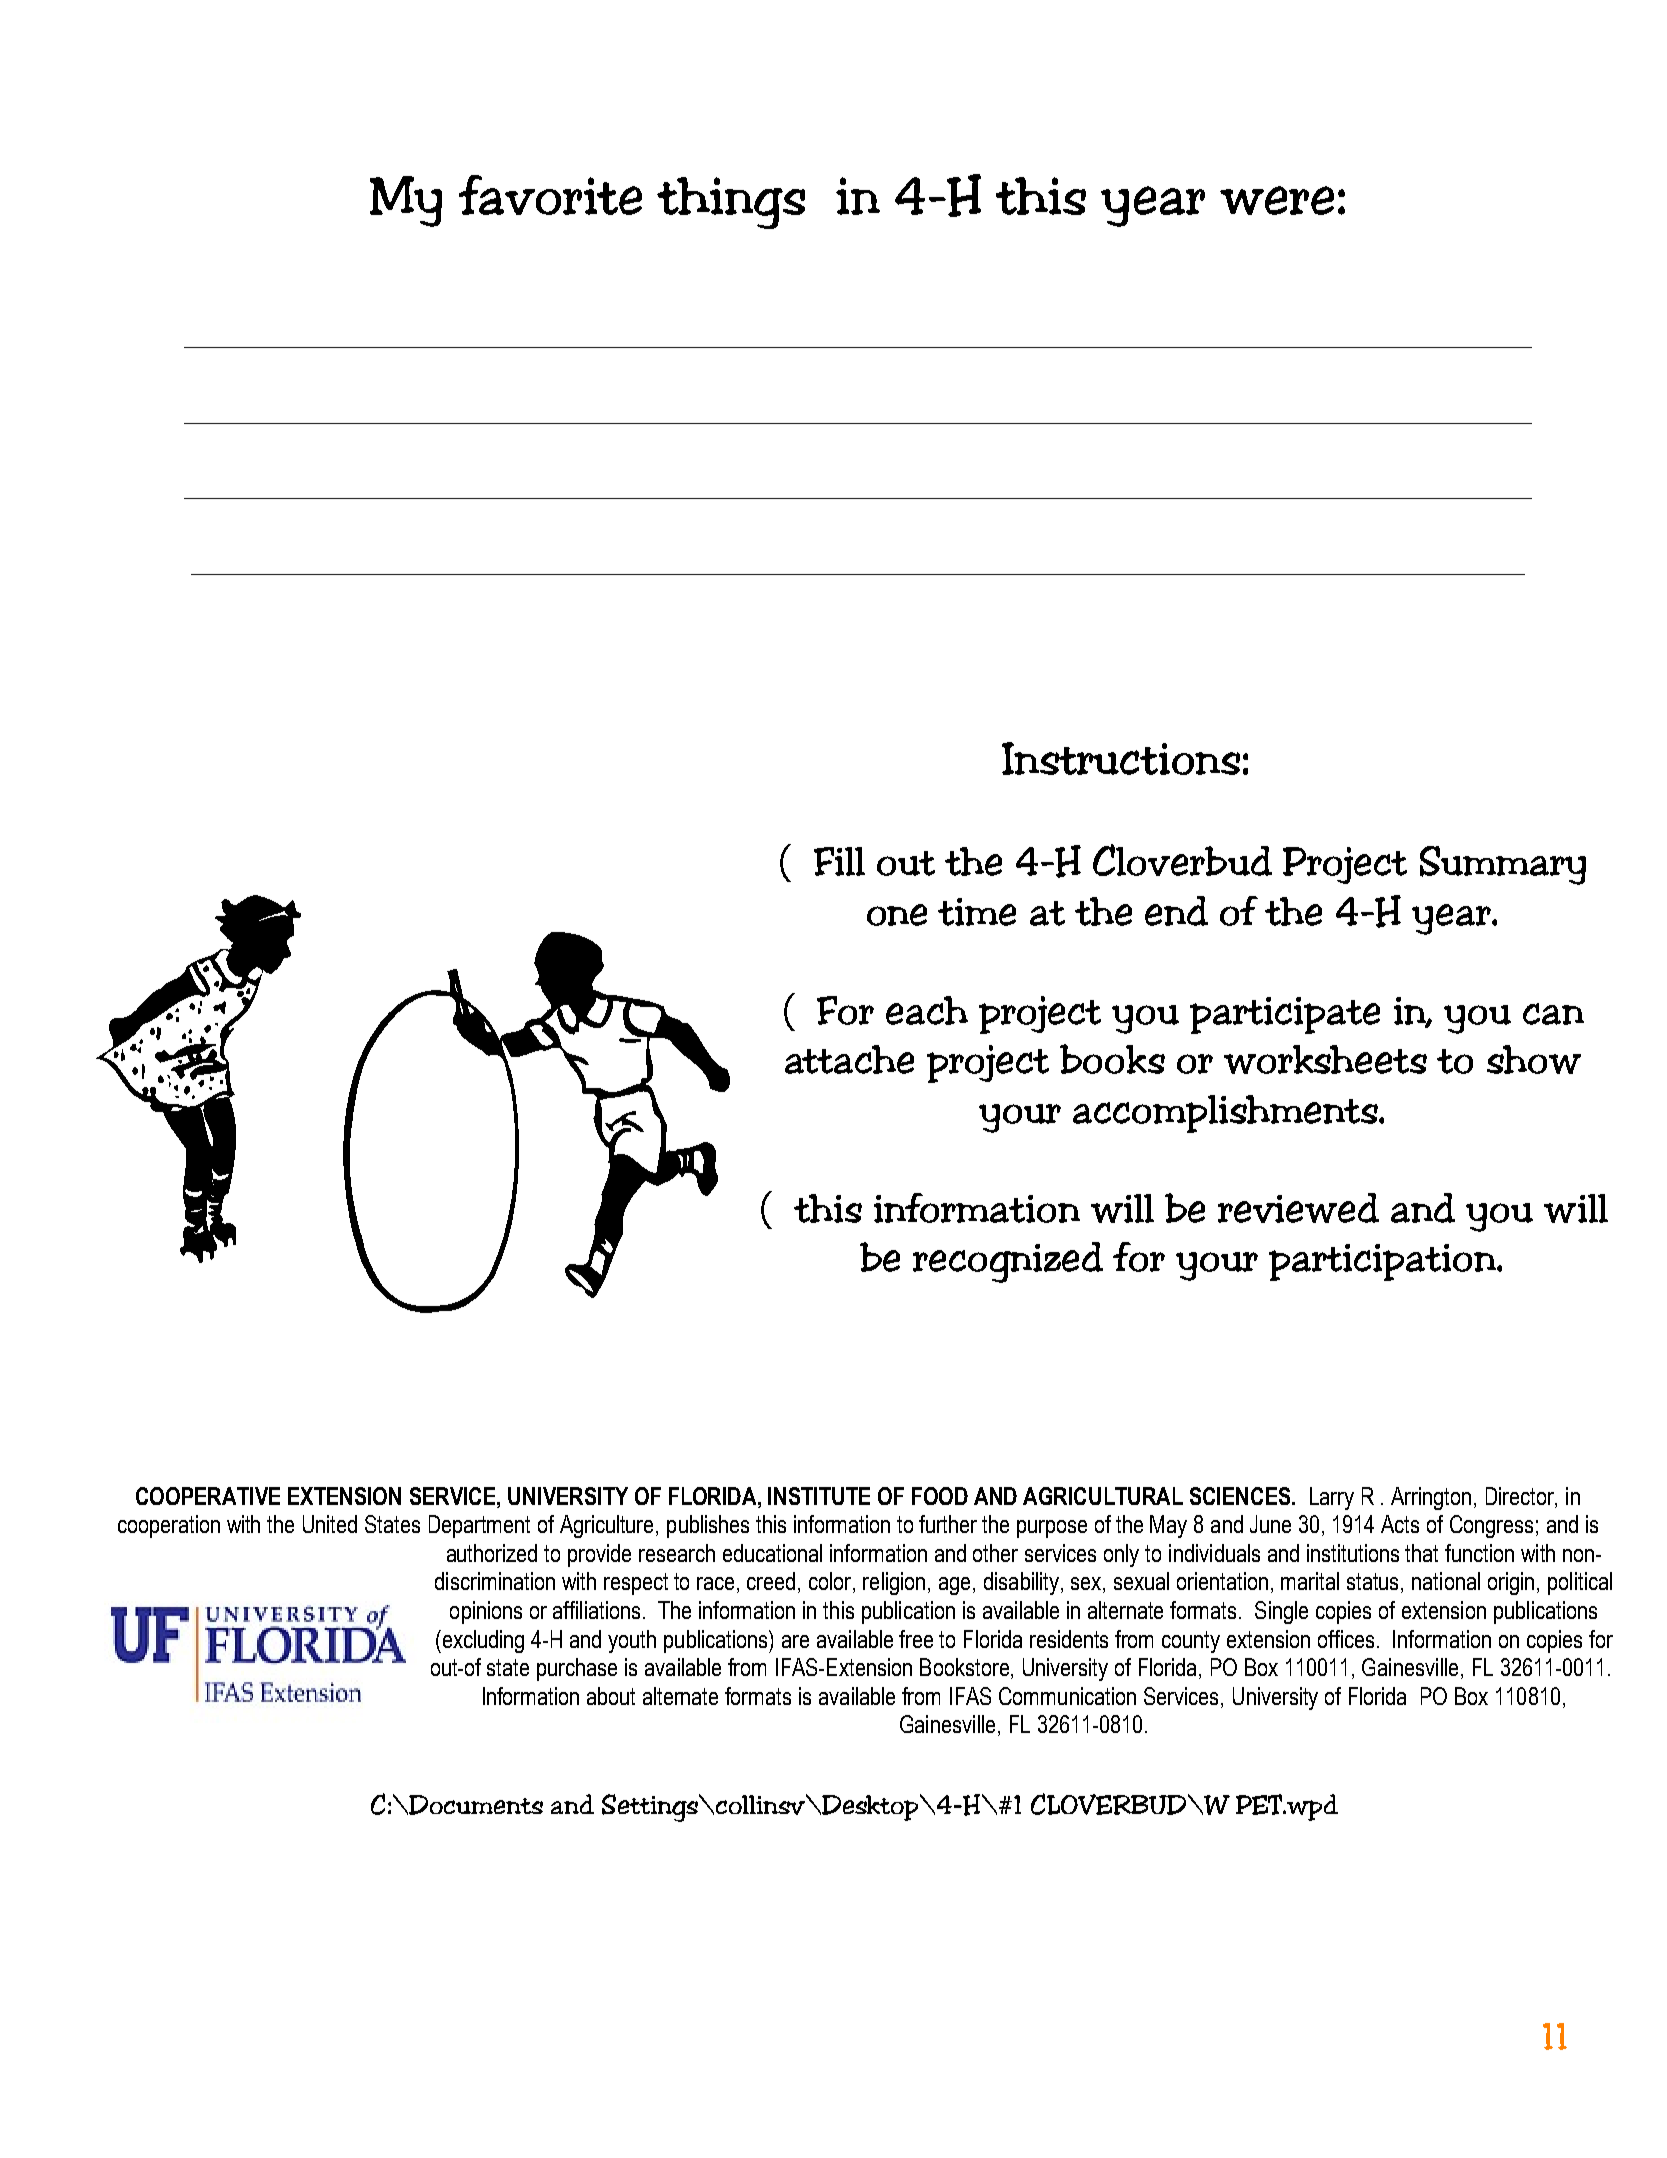  I want to click on Instructions, so click(1121, 758).
